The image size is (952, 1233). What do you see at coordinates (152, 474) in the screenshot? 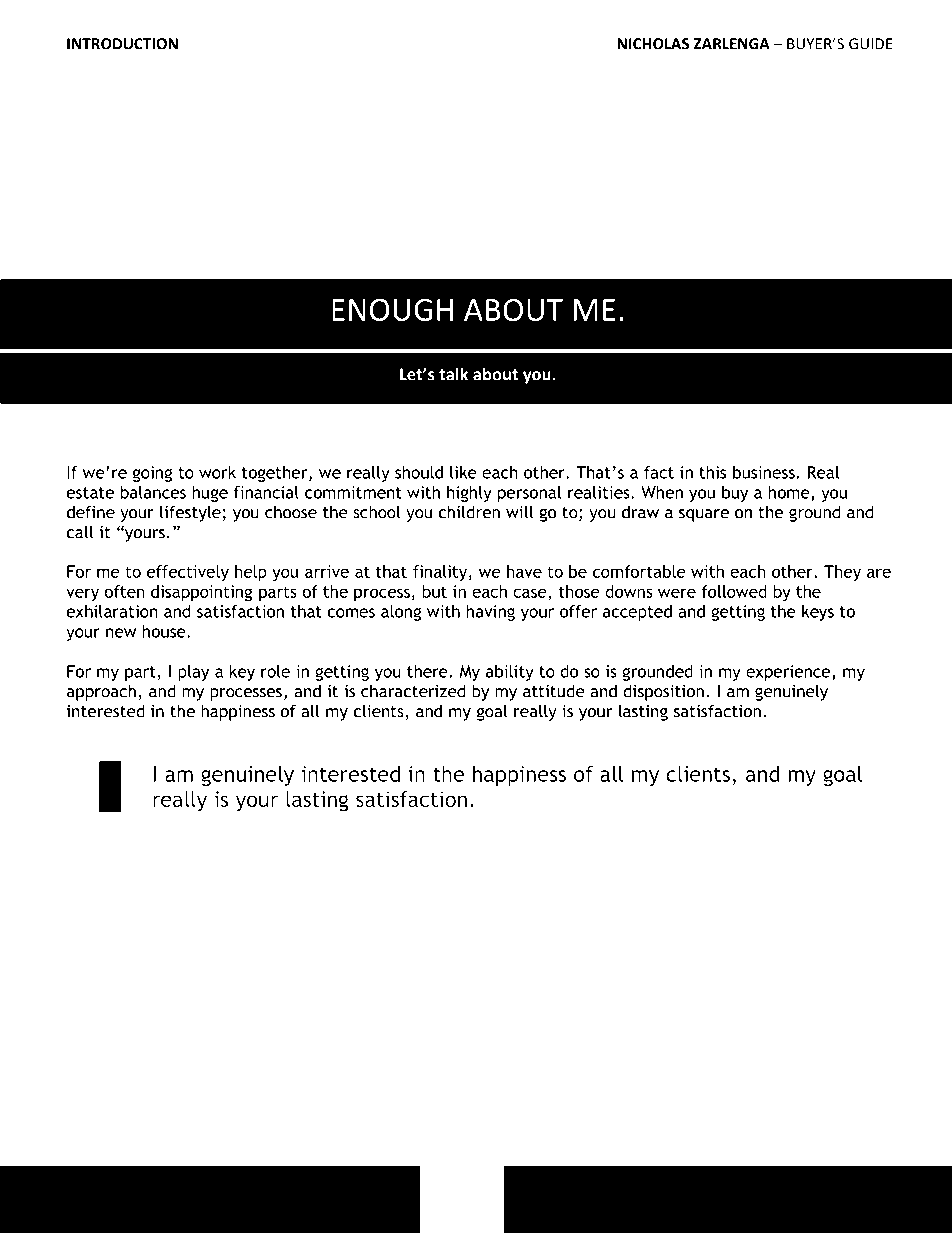
I see `going` at bounding box center [152, 474].
